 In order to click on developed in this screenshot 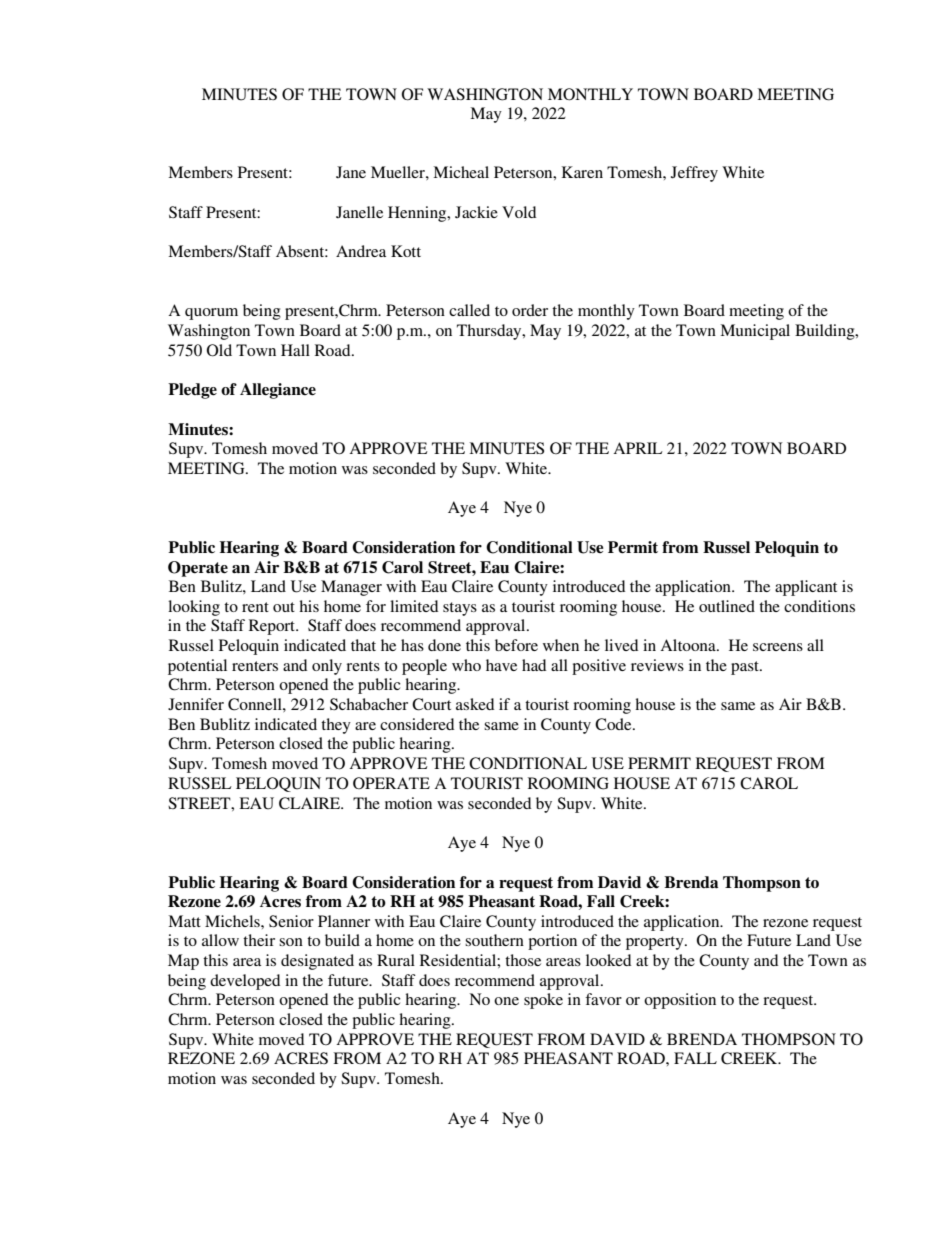, I will do `click(245, 982)`.
